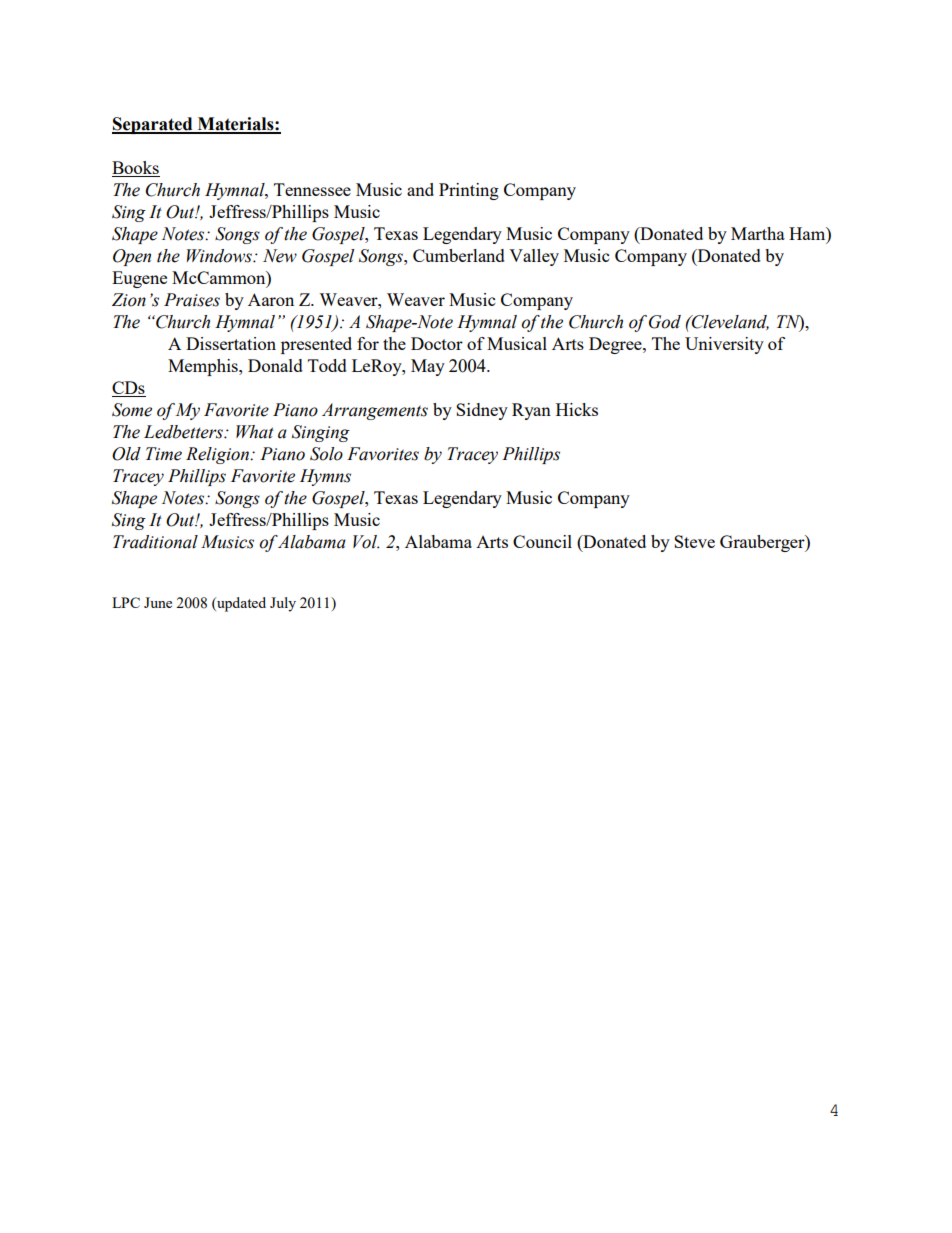  I want to click on May, so click(428, 367).
